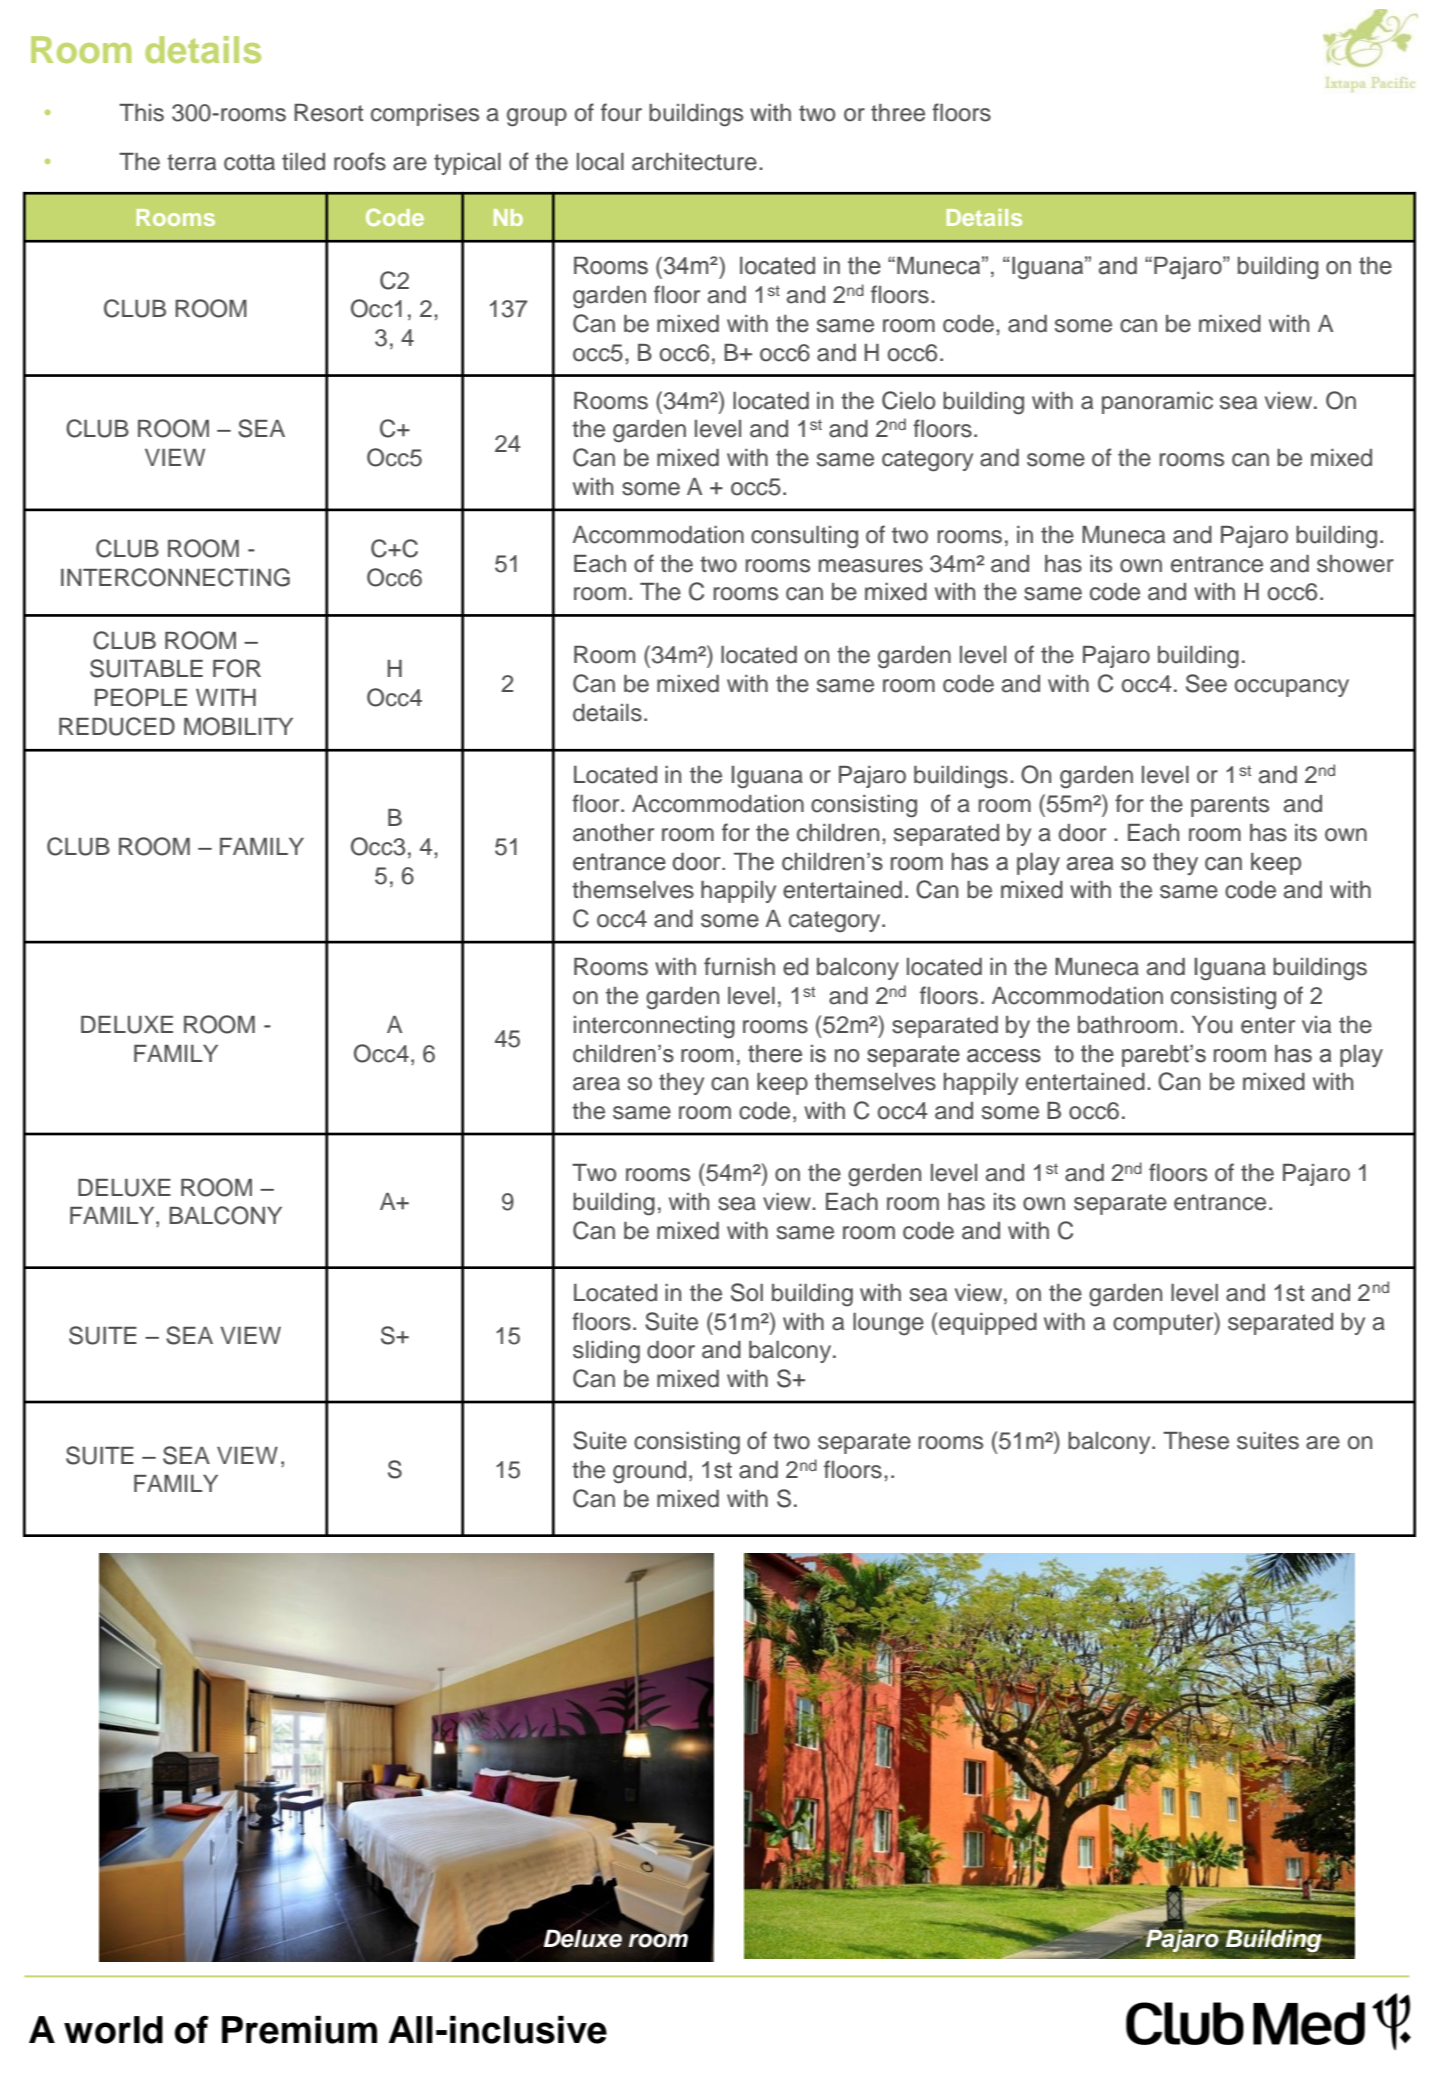  What do you see at coordinates (649, 1472) in the image?
I see `ground` at bounding box center [649, 1472].
